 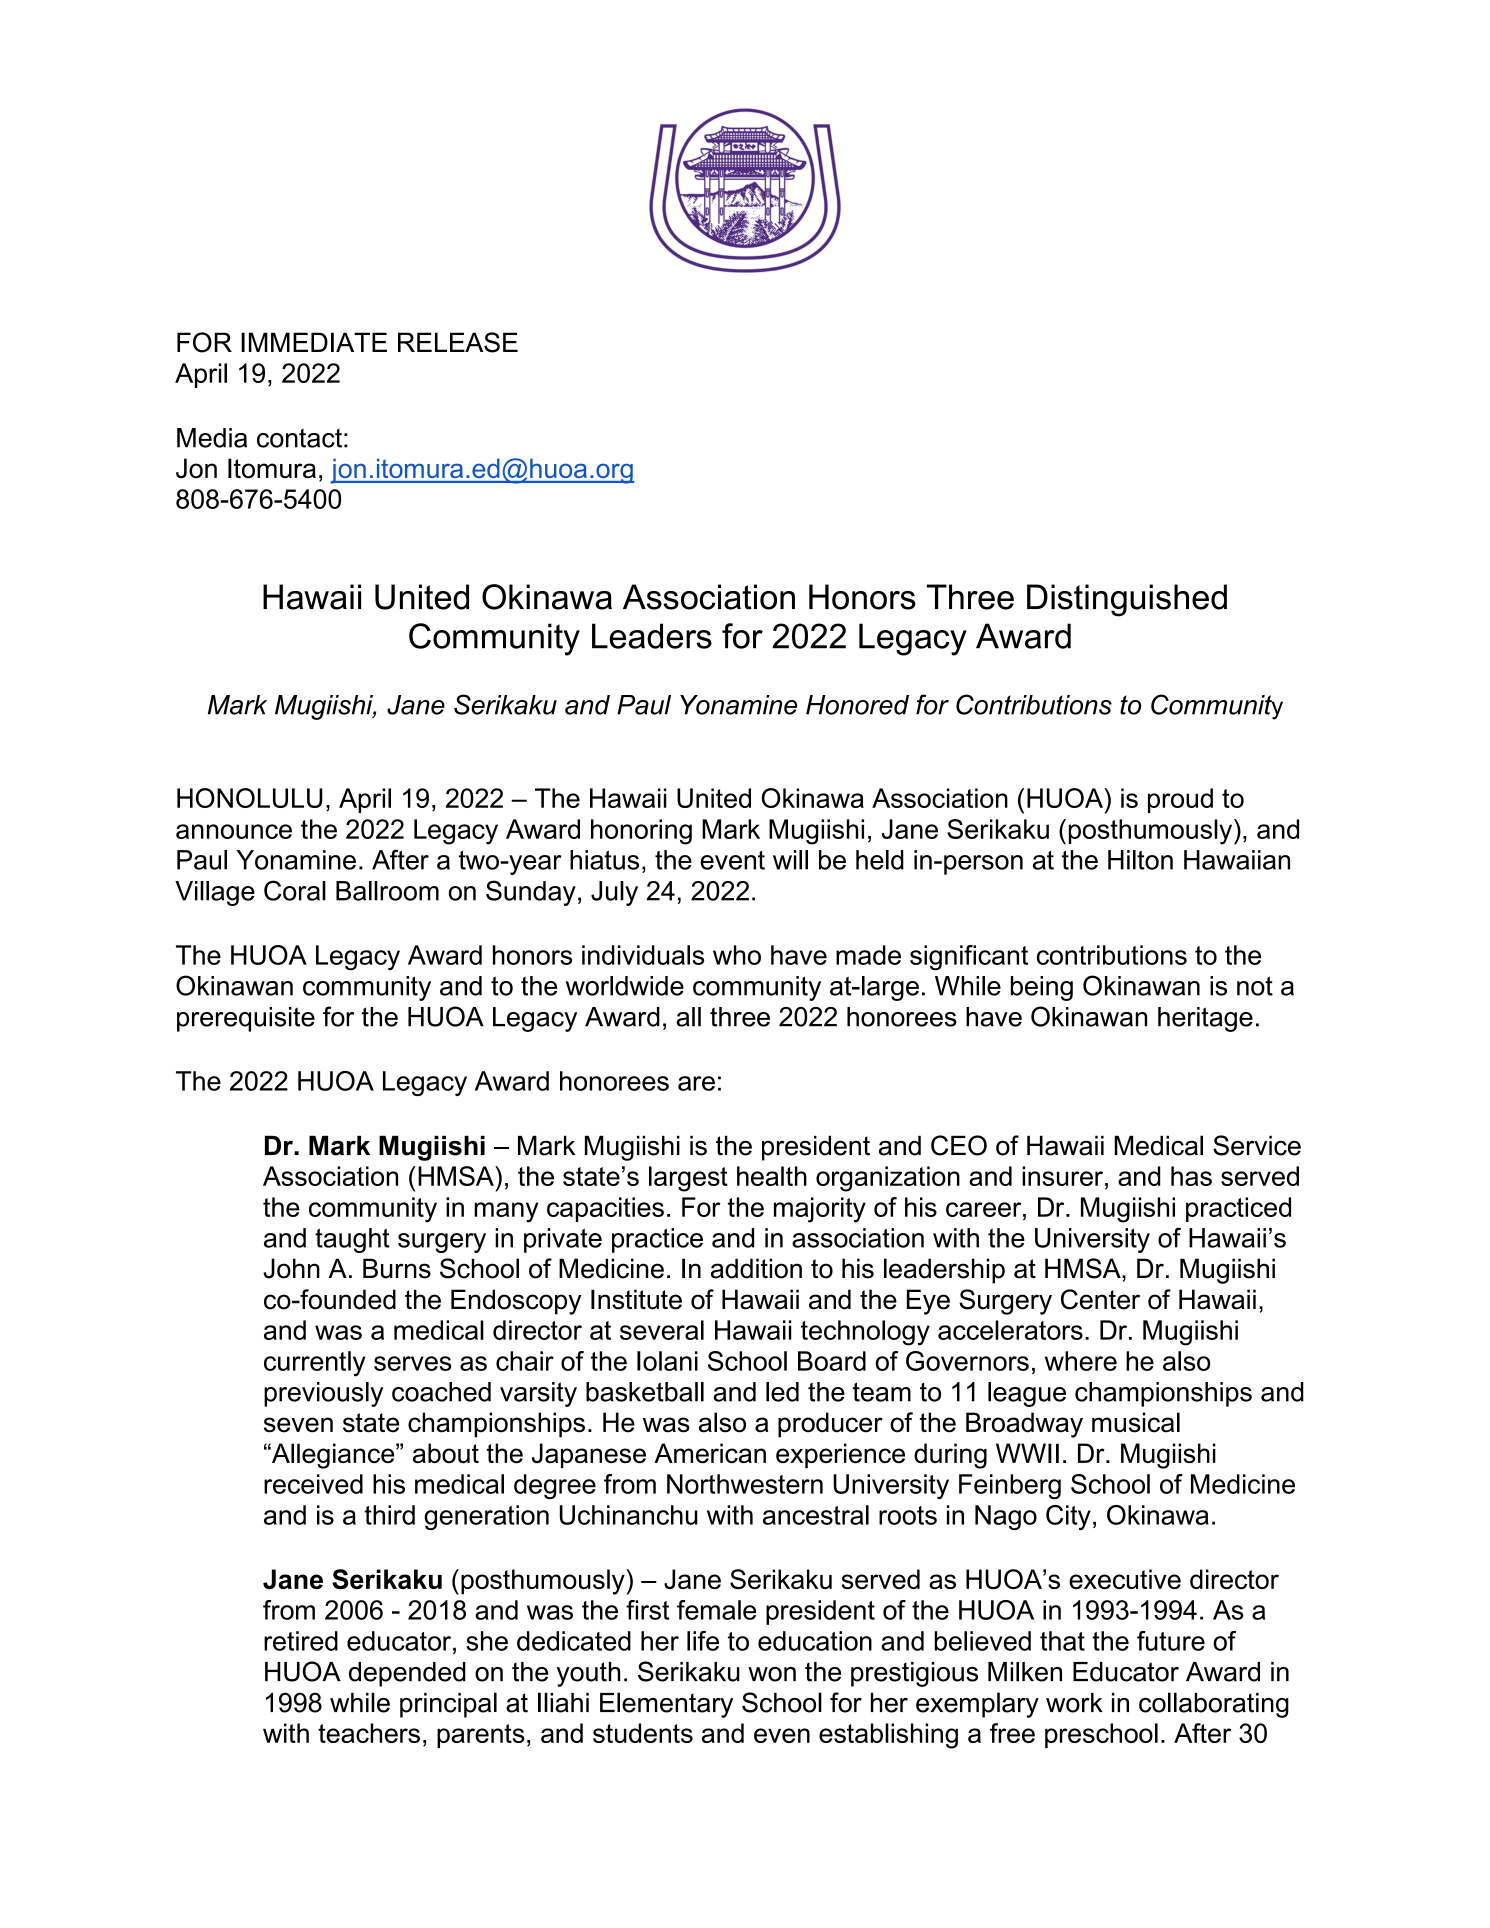 I want to click on who, so click(x=737, y=955).
